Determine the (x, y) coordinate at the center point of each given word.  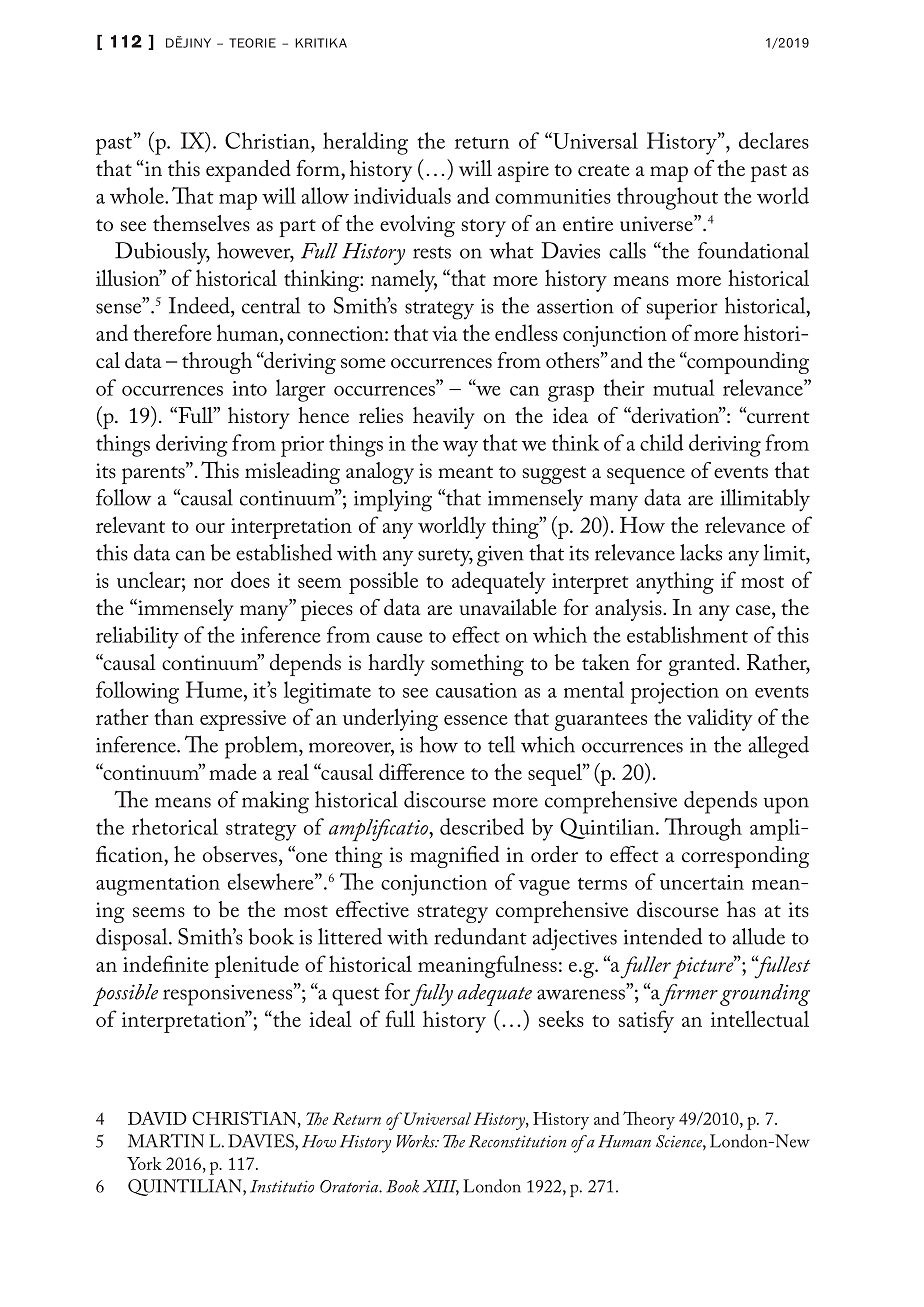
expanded (248, 171)
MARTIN (166, 1141)
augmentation (158, 885)
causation (476, 690)
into (249, 388)
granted (703, 665)
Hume (215, 689)
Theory (649, 1120)
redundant (480, 936)
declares (774, 140)
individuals (402, 195)
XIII (441, 1187)
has (741, 909)
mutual (683, 387)
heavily (444, 418)
